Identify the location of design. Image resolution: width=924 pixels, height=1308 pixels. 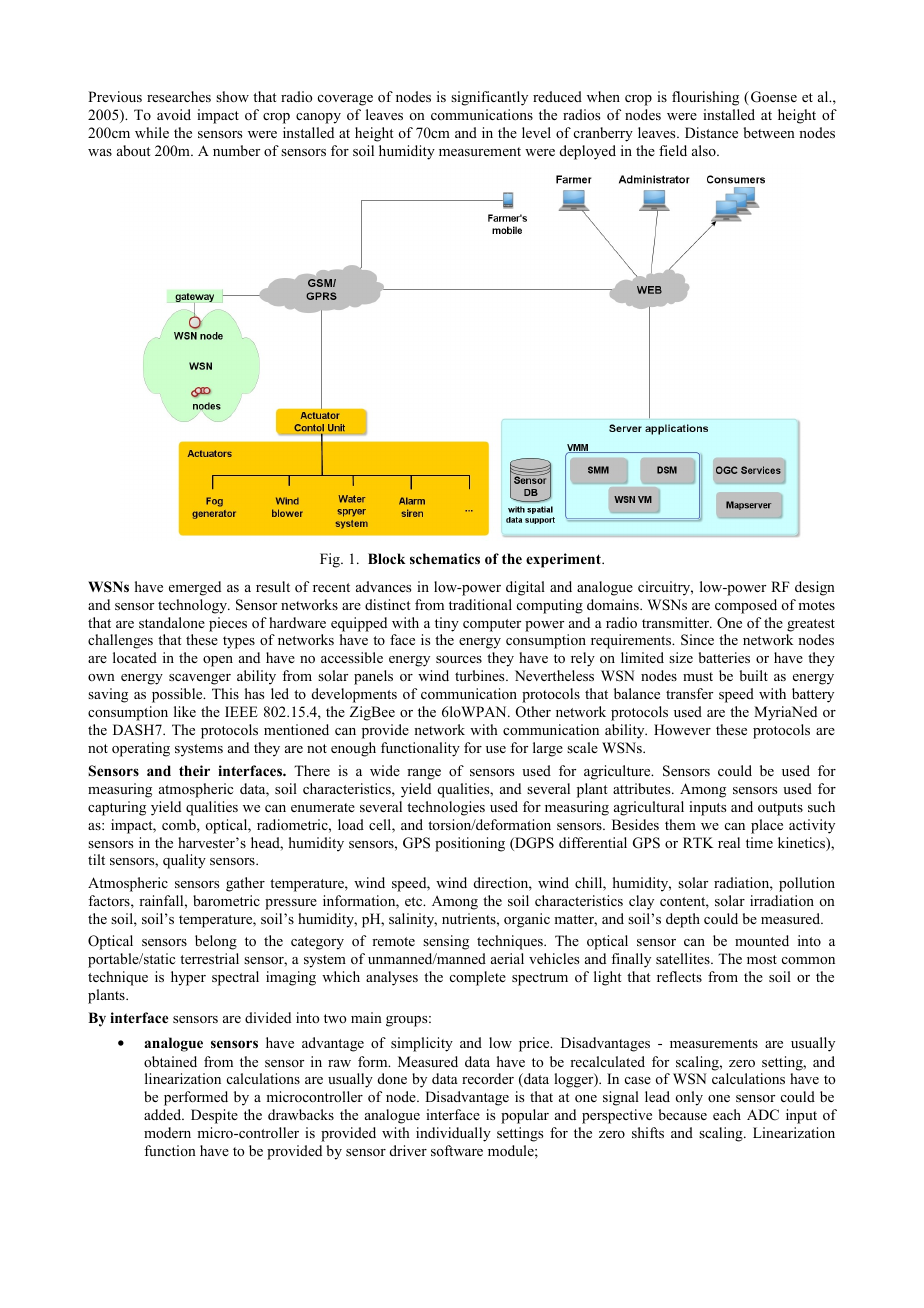
(815, 588).
